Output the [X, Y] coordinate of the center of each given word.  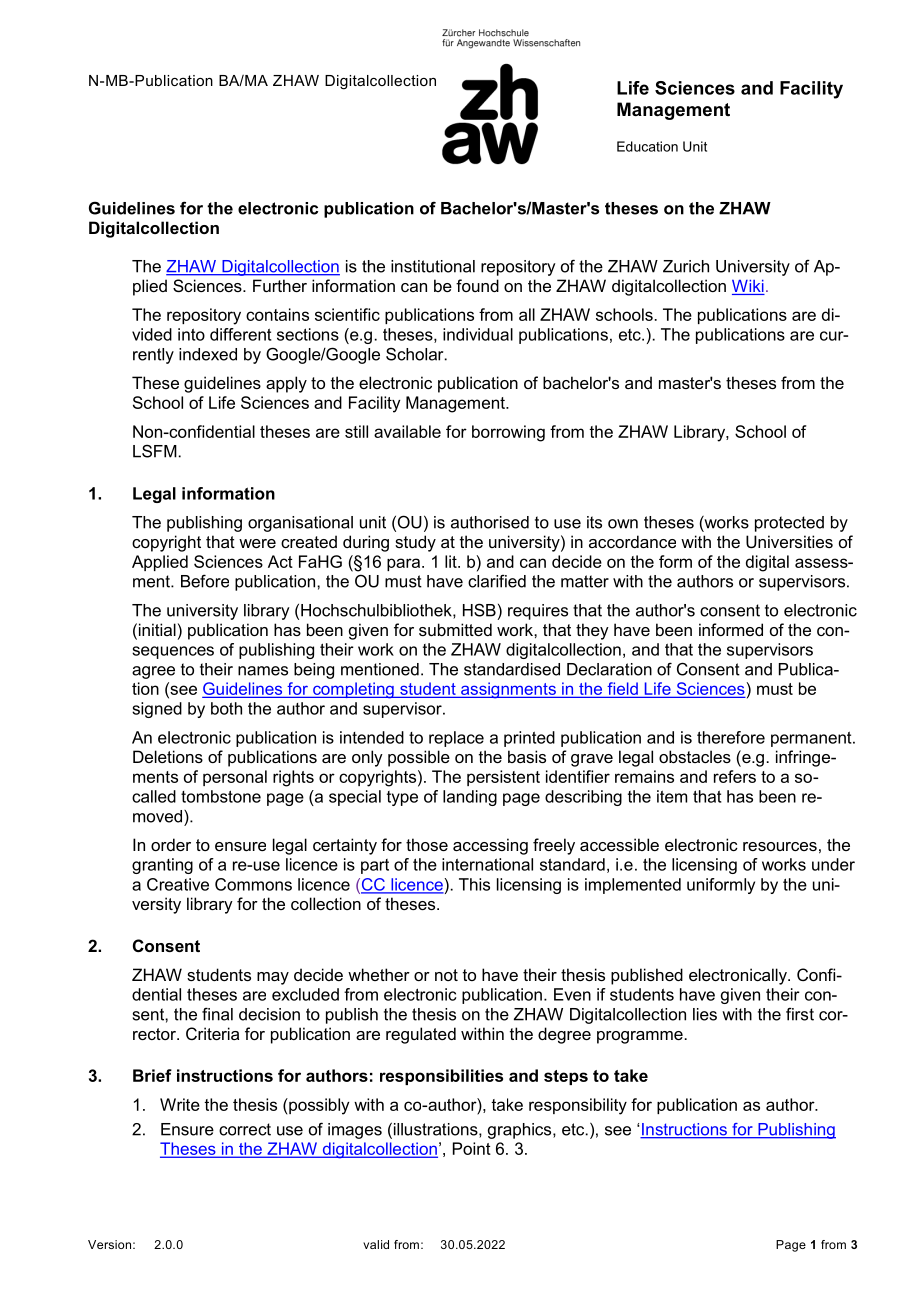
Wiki [748, 286]
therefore [731, 737]
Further [280, 285]
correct [245, 1129]
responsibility [578, 1106]
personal [235, 778]
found [477, 285]
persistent [503, 778]
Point [472, 1148]
